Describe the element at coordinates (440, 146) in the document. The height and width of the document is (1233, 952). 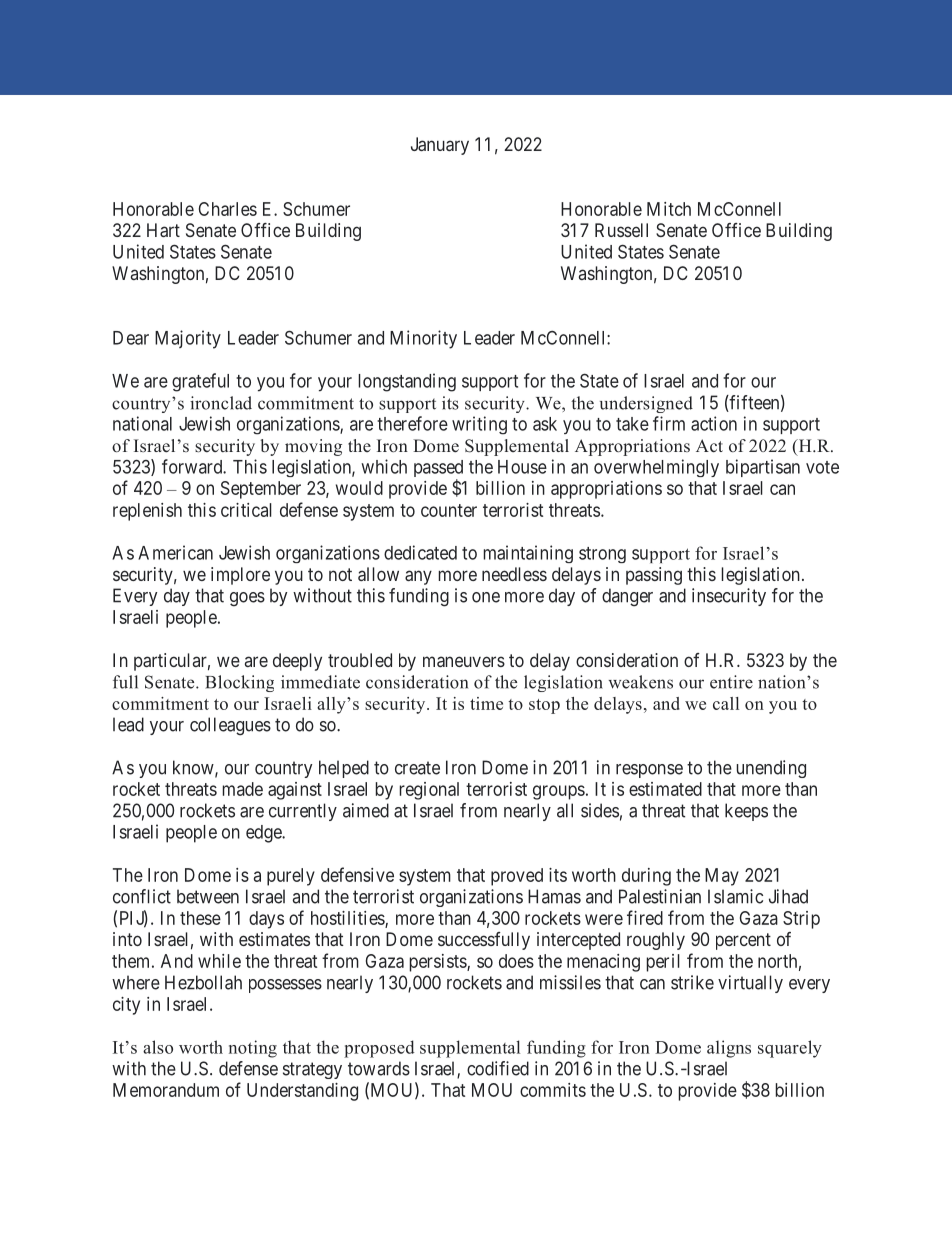
I see `January` at that location.
